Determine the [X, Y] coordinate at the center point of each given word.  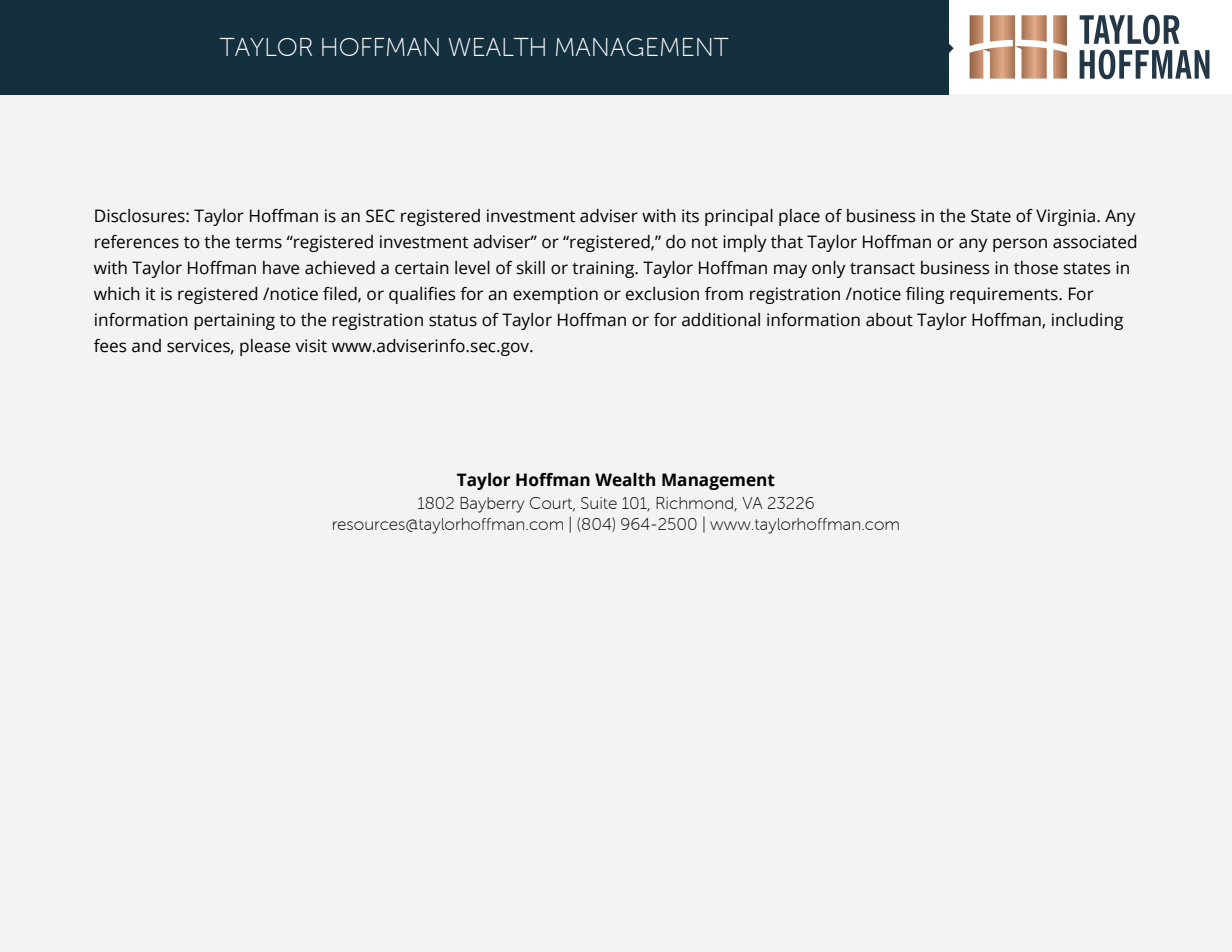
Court [552, 504]
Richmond [695, 504]
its [690, 216]
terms [258, 243]
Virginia [1065, 217]
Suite [599, 503]
